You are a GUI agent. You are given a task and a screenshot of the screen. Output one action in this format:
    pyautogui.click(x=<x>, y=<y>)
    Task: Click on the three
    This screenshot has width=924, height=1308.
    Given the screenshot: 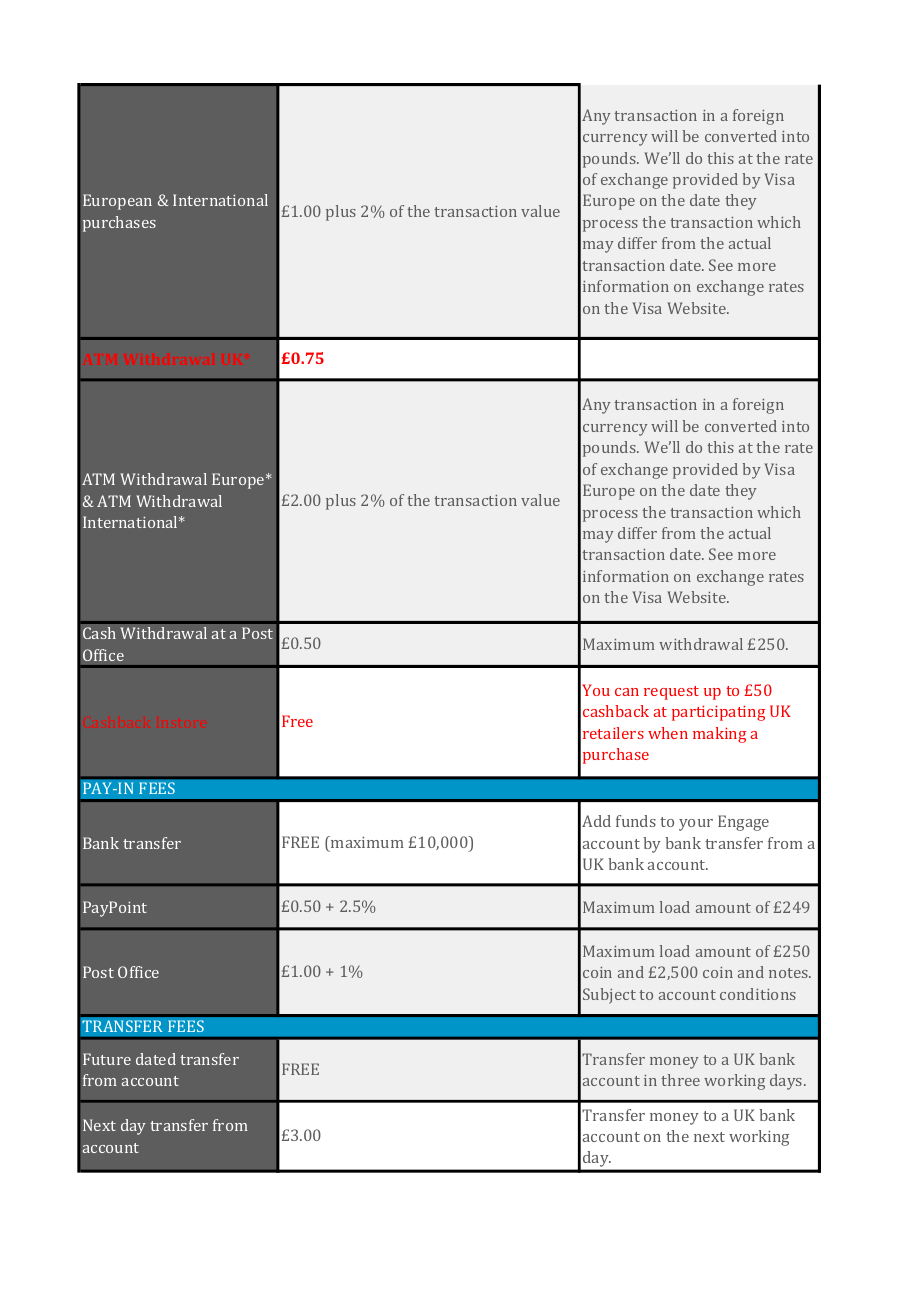 What is the action you would take?
    pyautogui.click(x=680, y=1080)
